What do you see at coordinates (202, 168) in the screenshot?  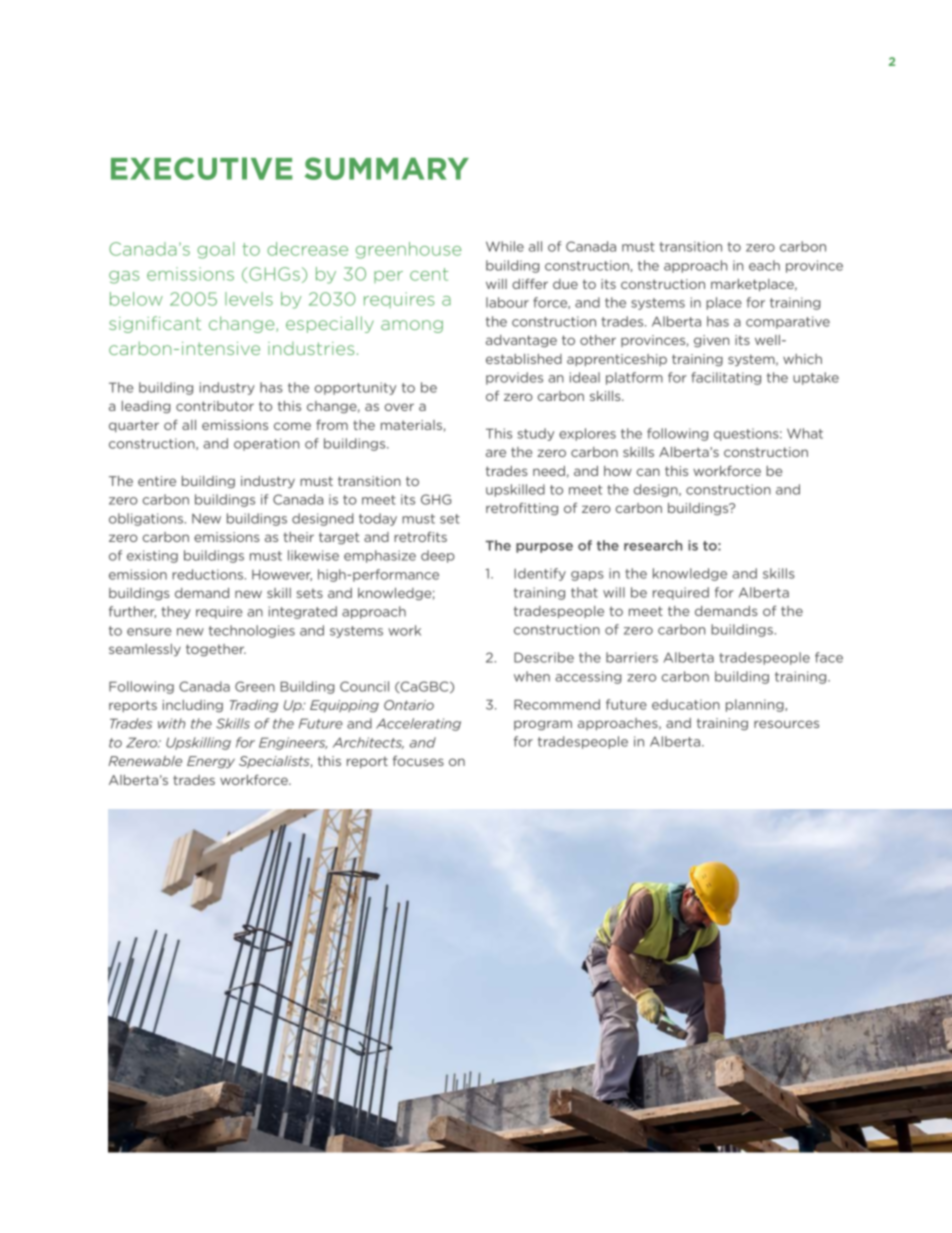 I see `EXECUTIVE` at bounding box center [202, 168].
